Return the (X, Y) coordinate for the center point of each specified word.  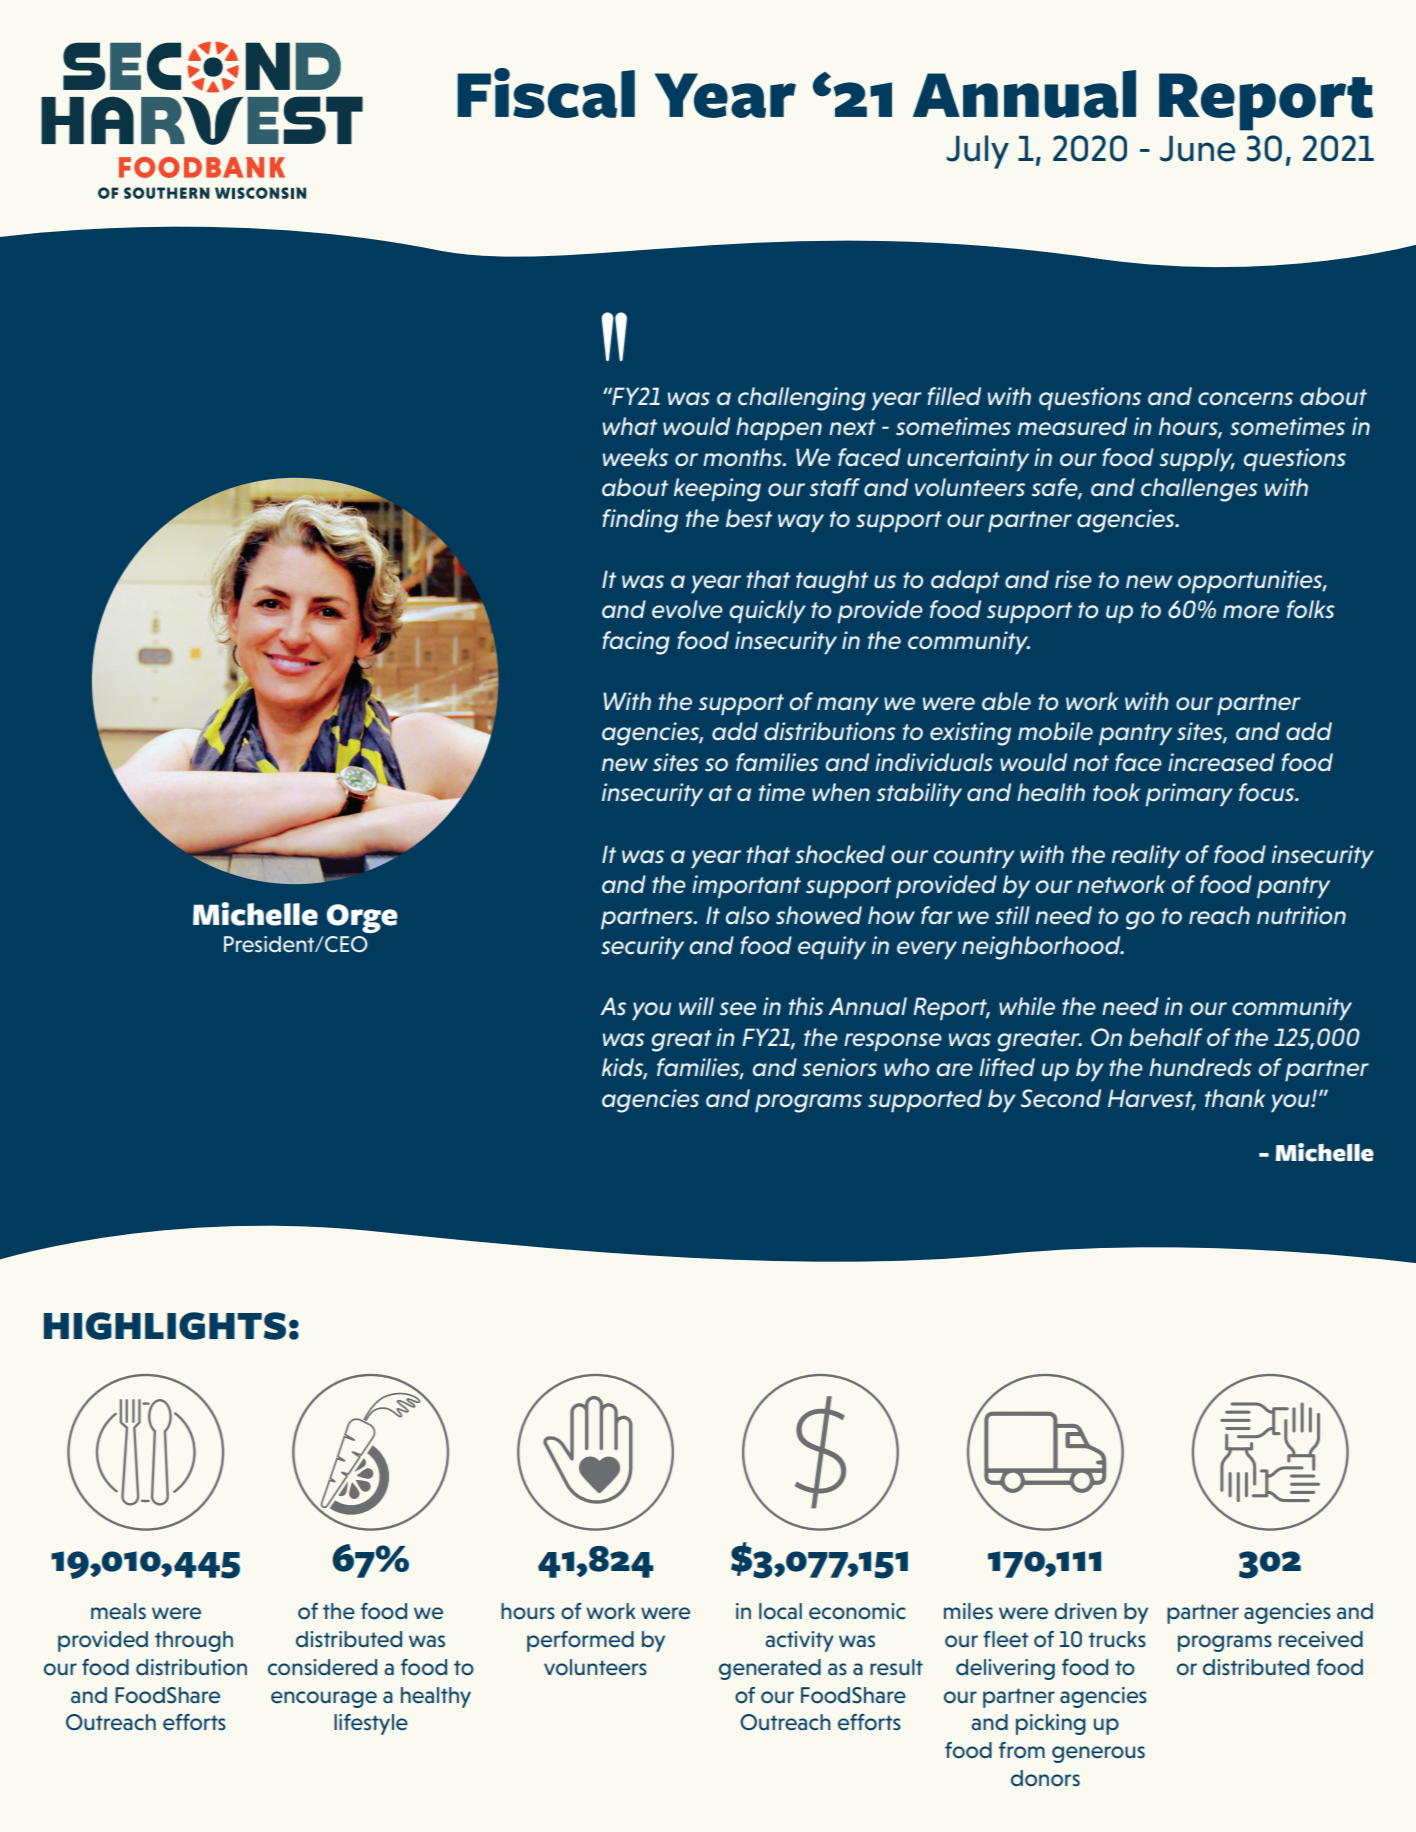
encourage (324, 1699)
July (978, 152)
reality (1146, 857)
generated (770, 1669)
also (747, 915)
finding (640, 521)
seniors (839, 1067)
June (1198, 149)
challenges (1199, 490)
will (696, 1006)
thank (1235, 1098)
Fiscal (546, 93)
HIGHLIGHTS (164, 1326)
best (749, 518)
